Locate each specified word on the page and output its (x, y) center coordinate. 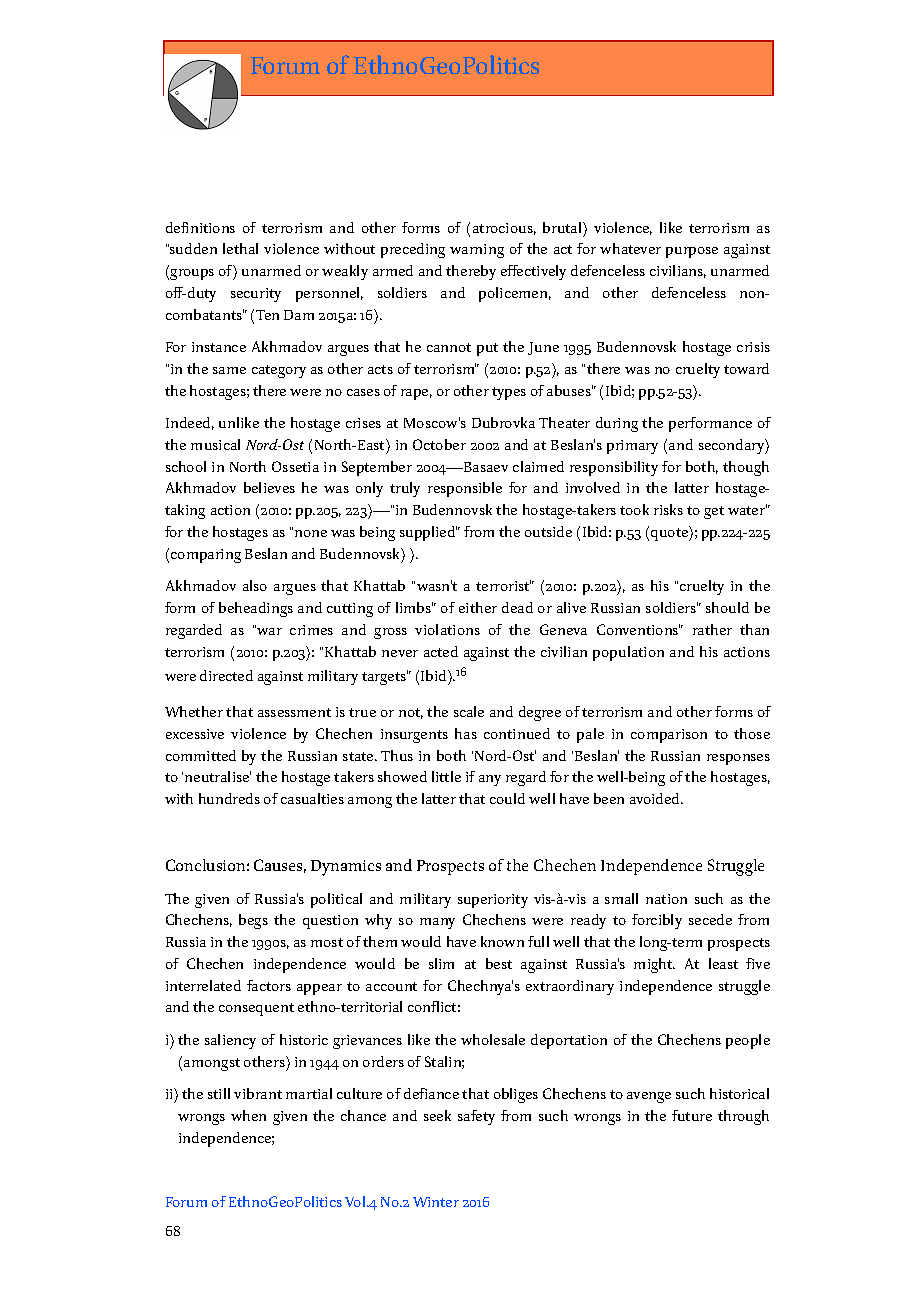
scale (469, 711)
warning (477, 251)
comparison (669, 736)
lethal (240, 248)
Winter (436, 1202)
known (502, 941)
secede (710, 919)
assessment (294, 712)
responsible (465, 489)
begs (253, 921)
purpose (692, 252)
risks (668, 509)
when (248, 1115)
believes (269, 487)
